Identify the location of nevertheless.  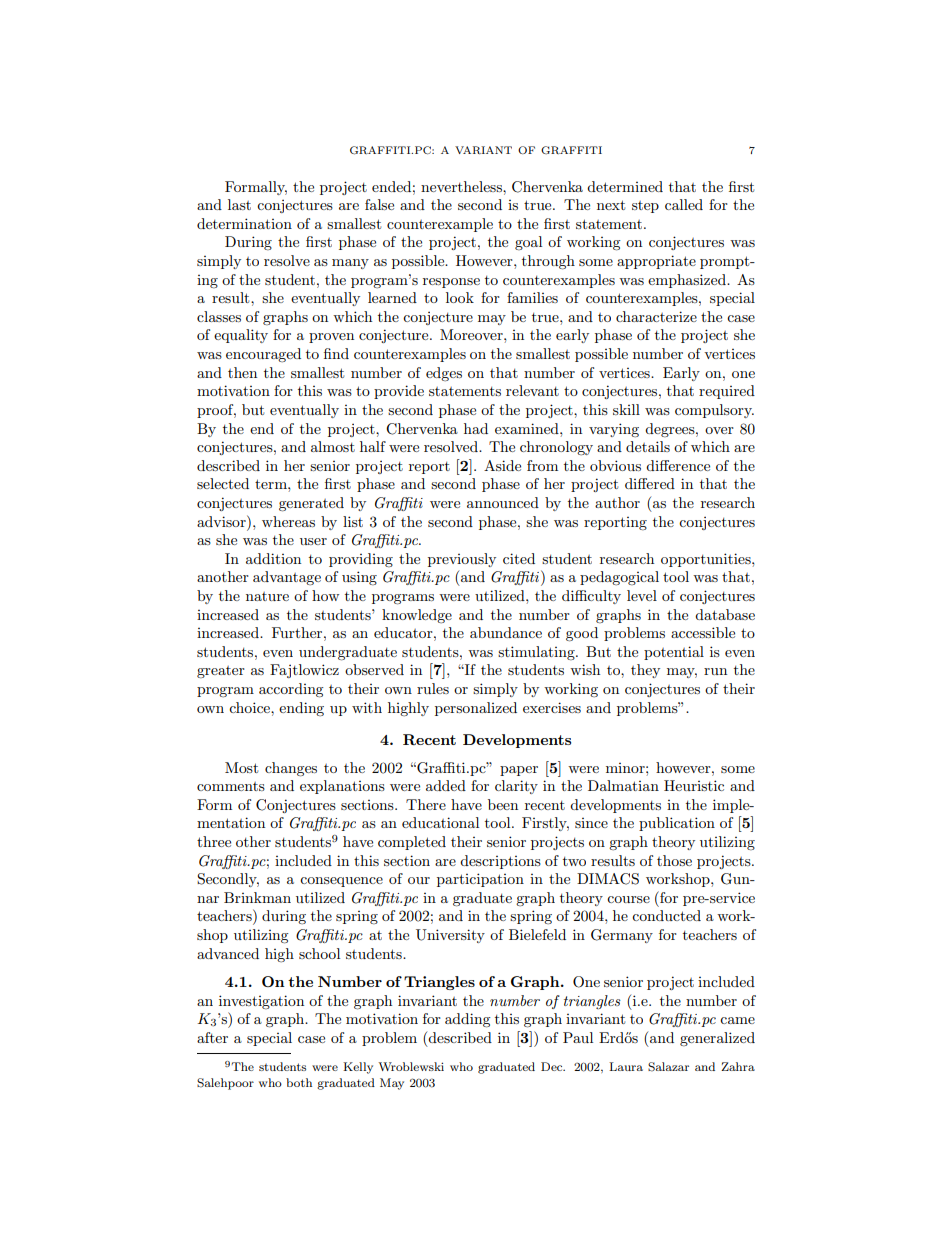
(462, 186).
